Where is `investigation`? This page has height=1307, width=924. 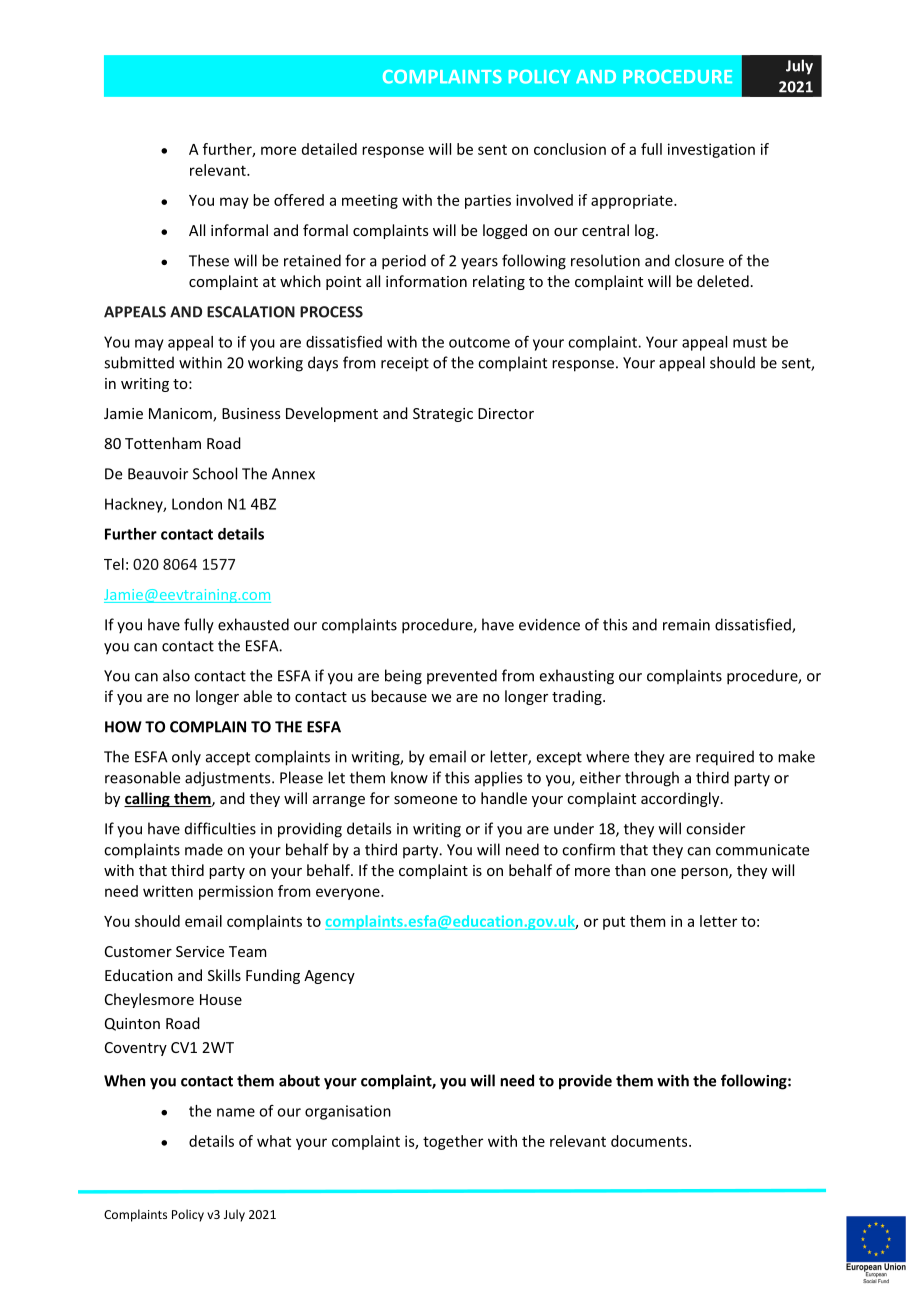 investigation is located at coordinates (711, 150).
